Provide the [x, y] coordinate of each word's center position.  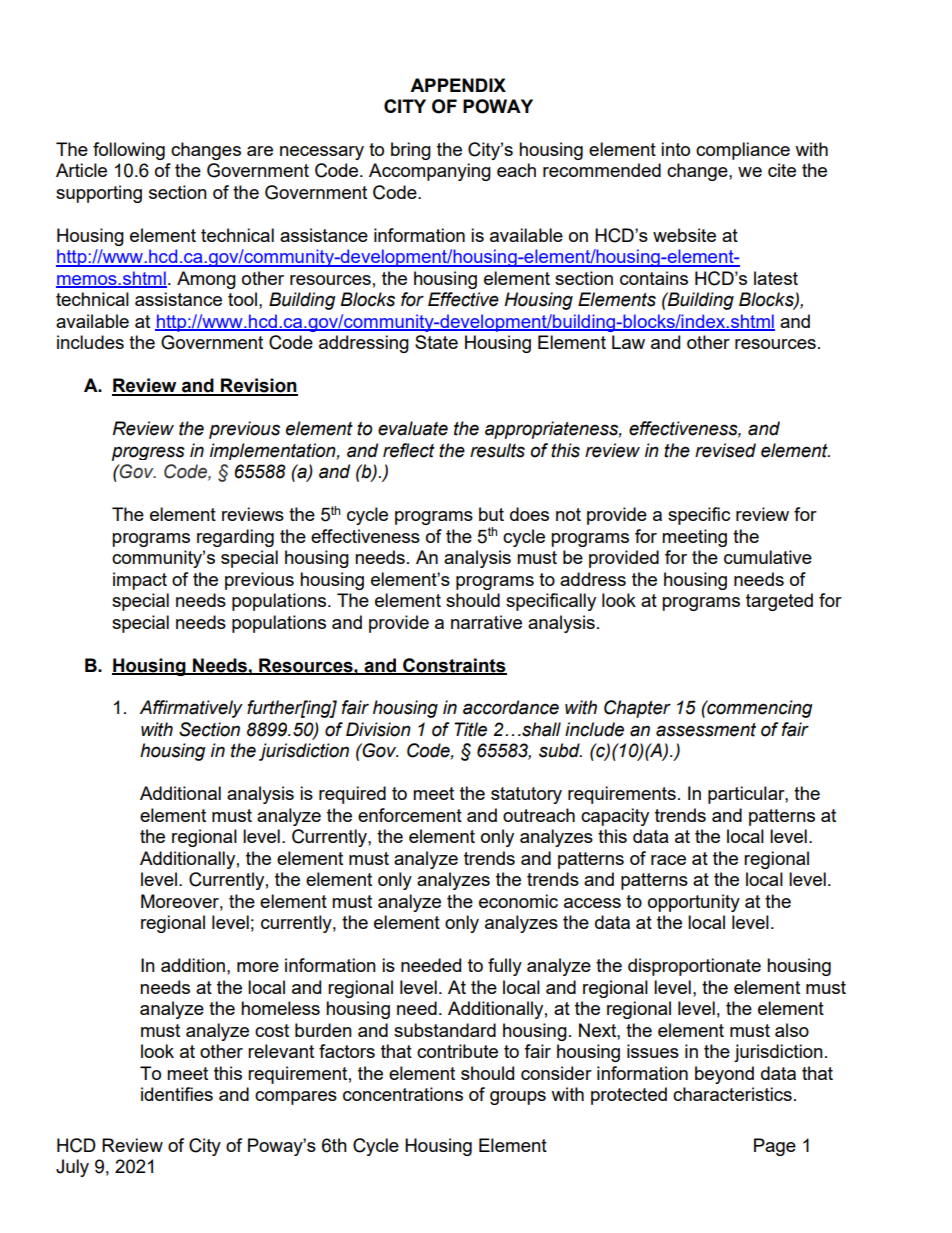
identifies [177, 1094]
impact [140, 581]
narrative [486, 622]
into [675, 149]
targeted [779, 602]
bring [411, 151]
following [129, 151]
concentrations [403, 1094]
